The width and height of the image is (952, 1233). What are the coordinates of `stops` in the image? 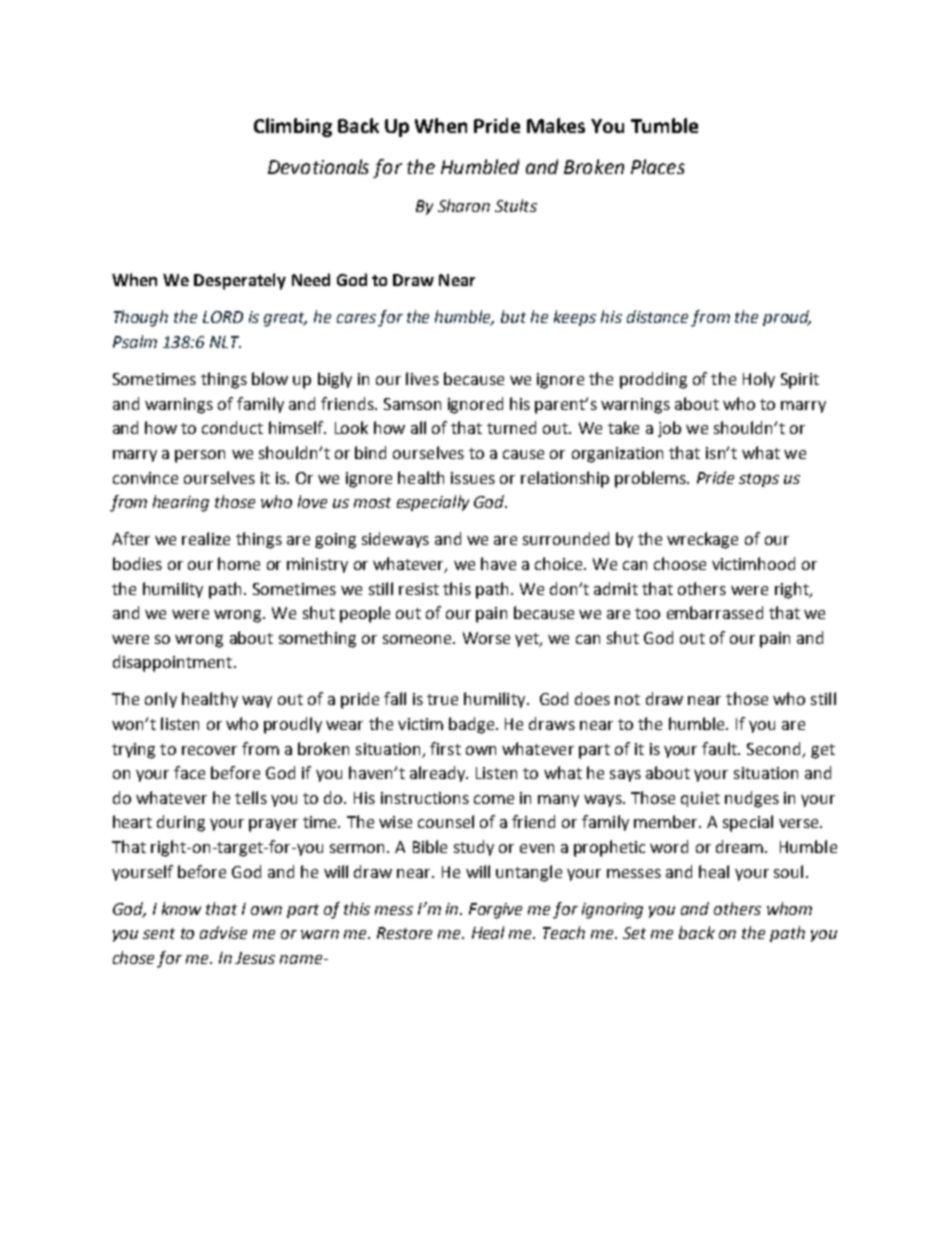 It's located at (759, 480).
